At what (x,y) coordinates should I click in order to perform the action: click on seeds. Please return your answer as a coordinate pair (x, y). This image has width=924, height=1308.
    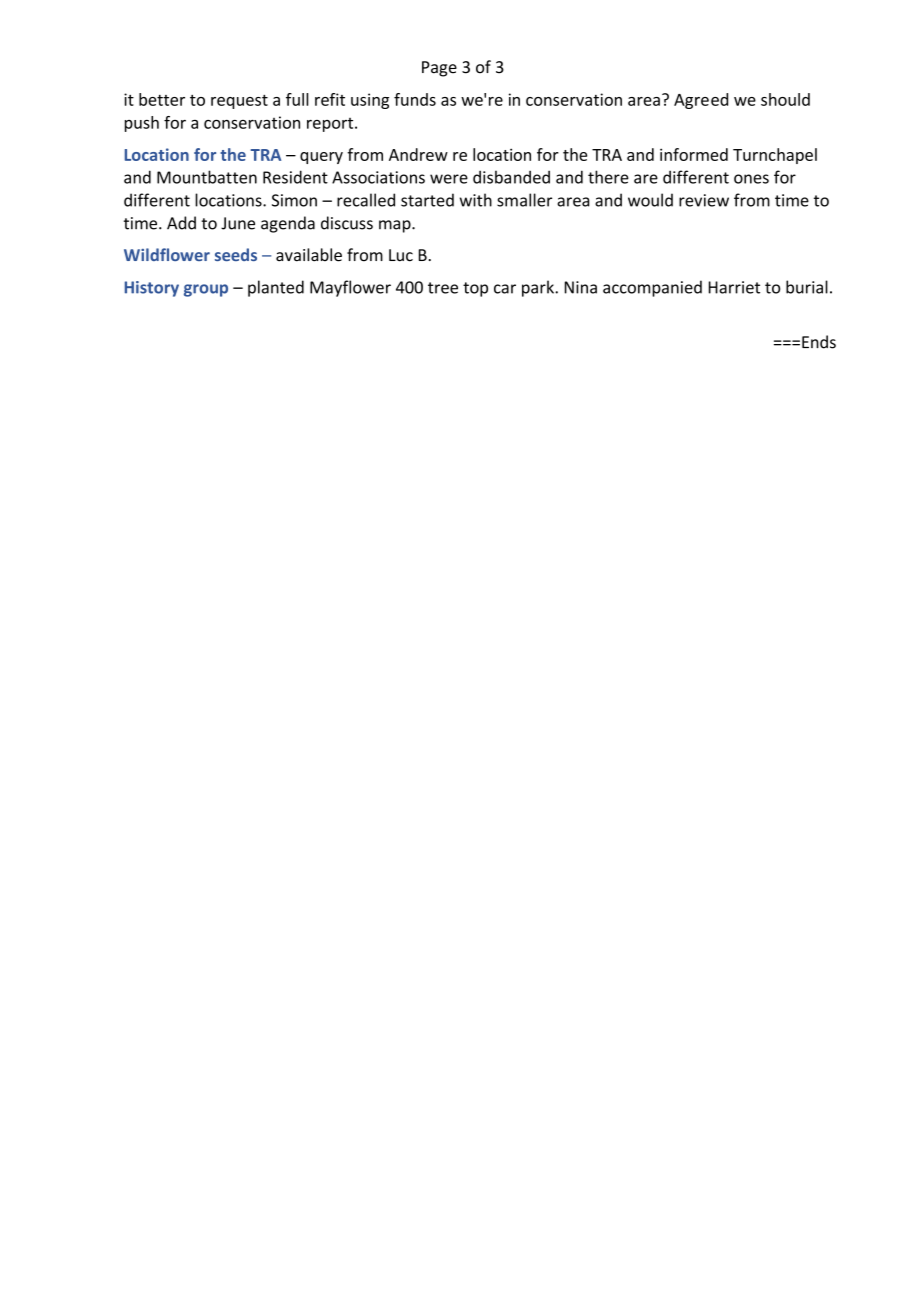
    Looking at the image, I should click on (236, 254).
